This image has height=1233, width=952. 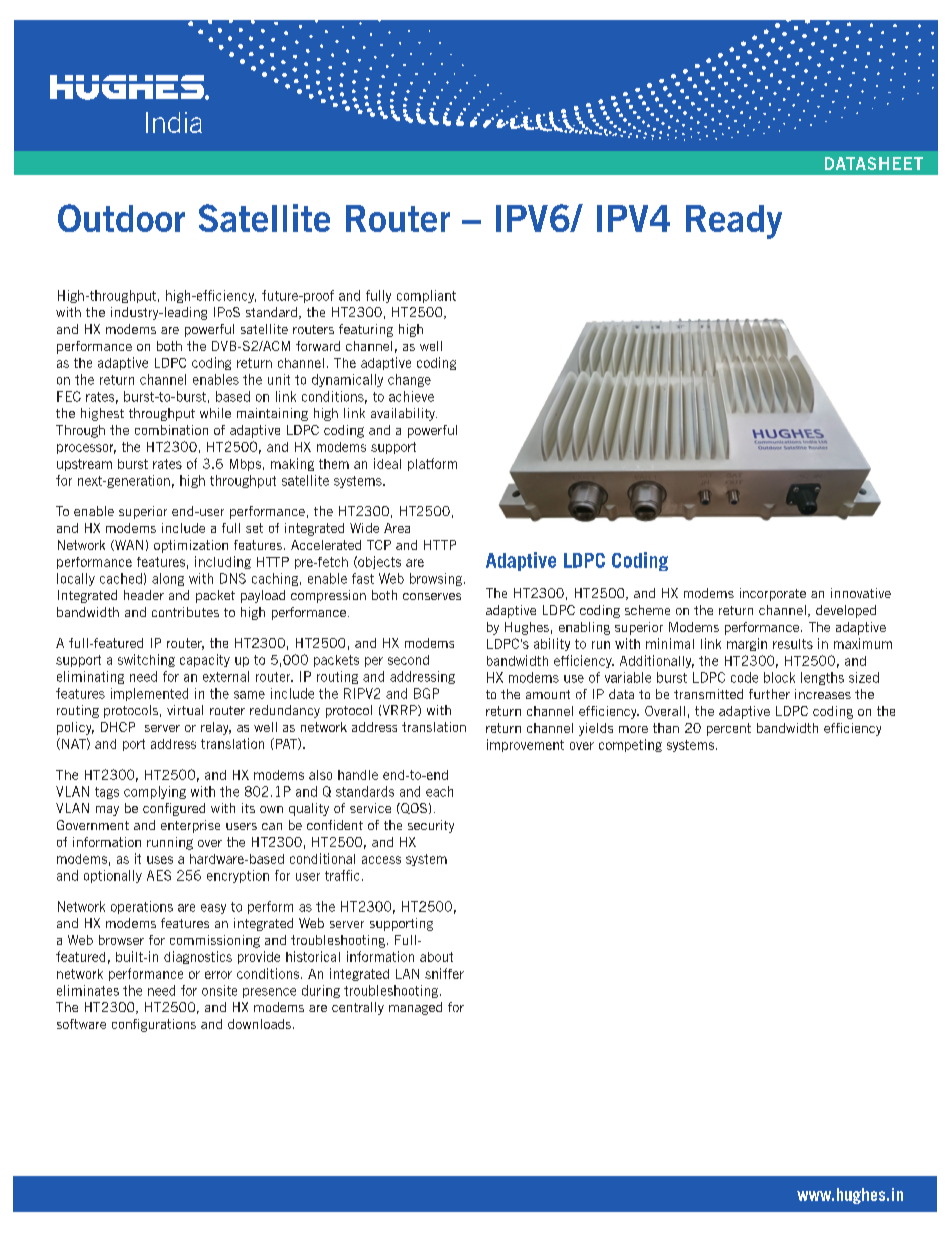 I want to click on compliant, so click(x=426, y=296).
